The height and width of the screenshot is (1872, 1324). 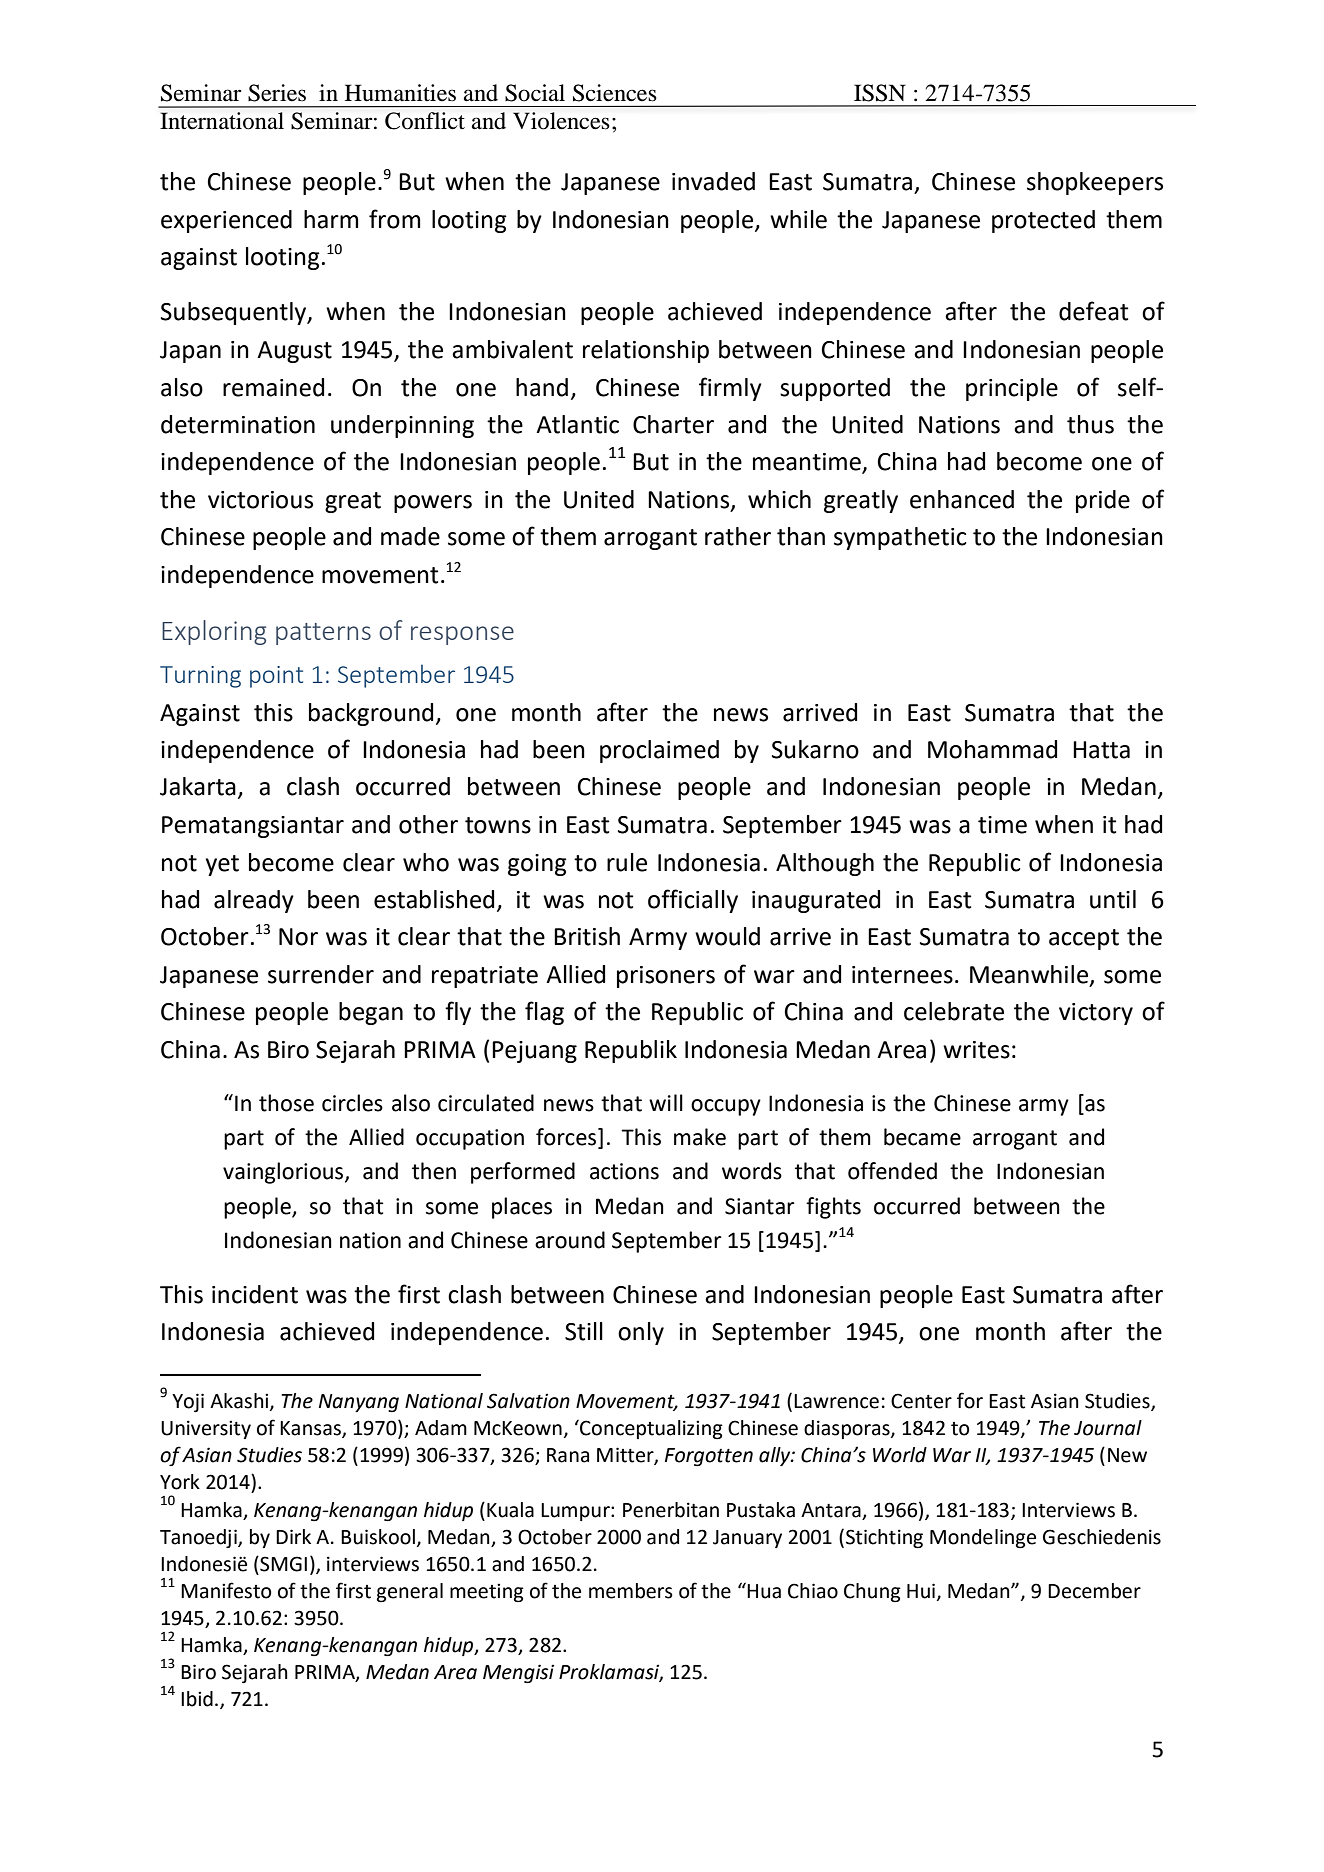 What do you see at coordinates (615, 93) in the screenshot?
I see `Sciences` at bounding box center [615, 93].
